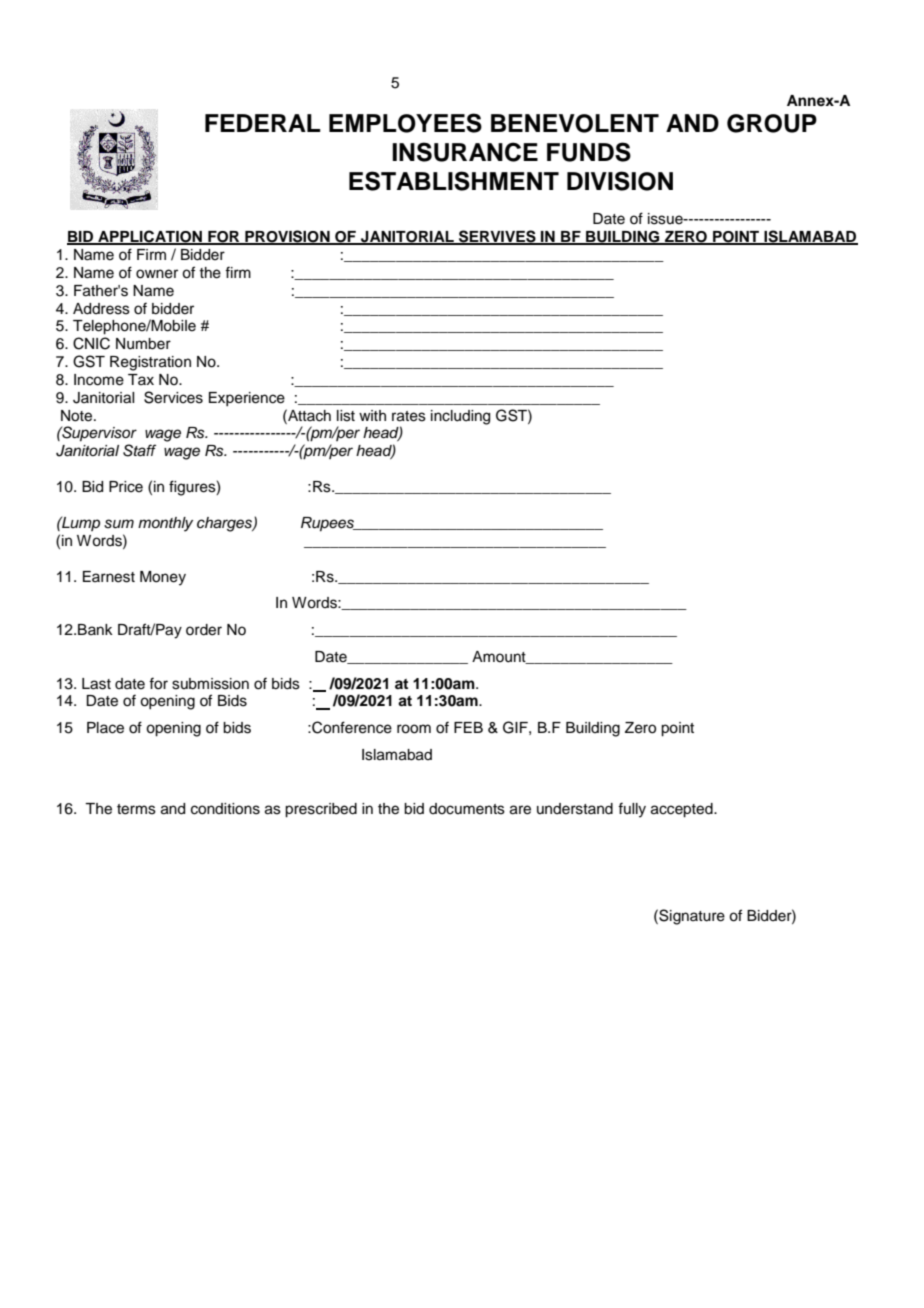 Image resolution: width=924 pixels, height=1308 pixels. I want to click on terms, so click(136, 809).
